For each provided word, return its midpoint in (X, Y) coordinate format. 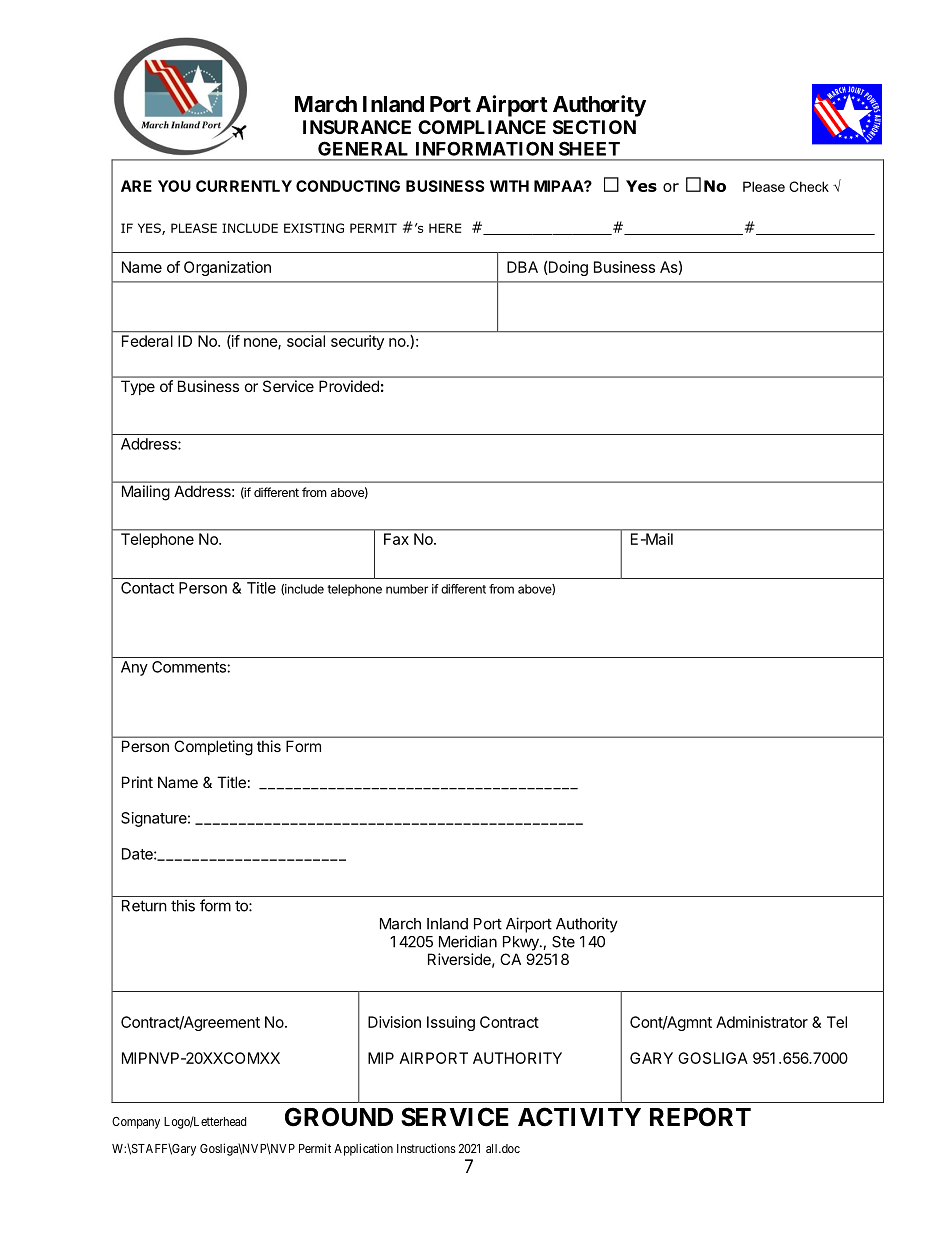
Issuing (451, 1023)
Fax (396, 539)
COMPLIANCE (482, 127)
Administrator (762, 1022)
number (407, 589)
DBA (522, 267)
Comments (189, 667)
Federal (147, 341)
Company (136, 1123)
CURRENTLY (244, 186)
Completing (213, 747)
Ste (563, 942)
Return (144, 906)
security (357, 342)
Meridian (468, 941)
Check (809, 186)
